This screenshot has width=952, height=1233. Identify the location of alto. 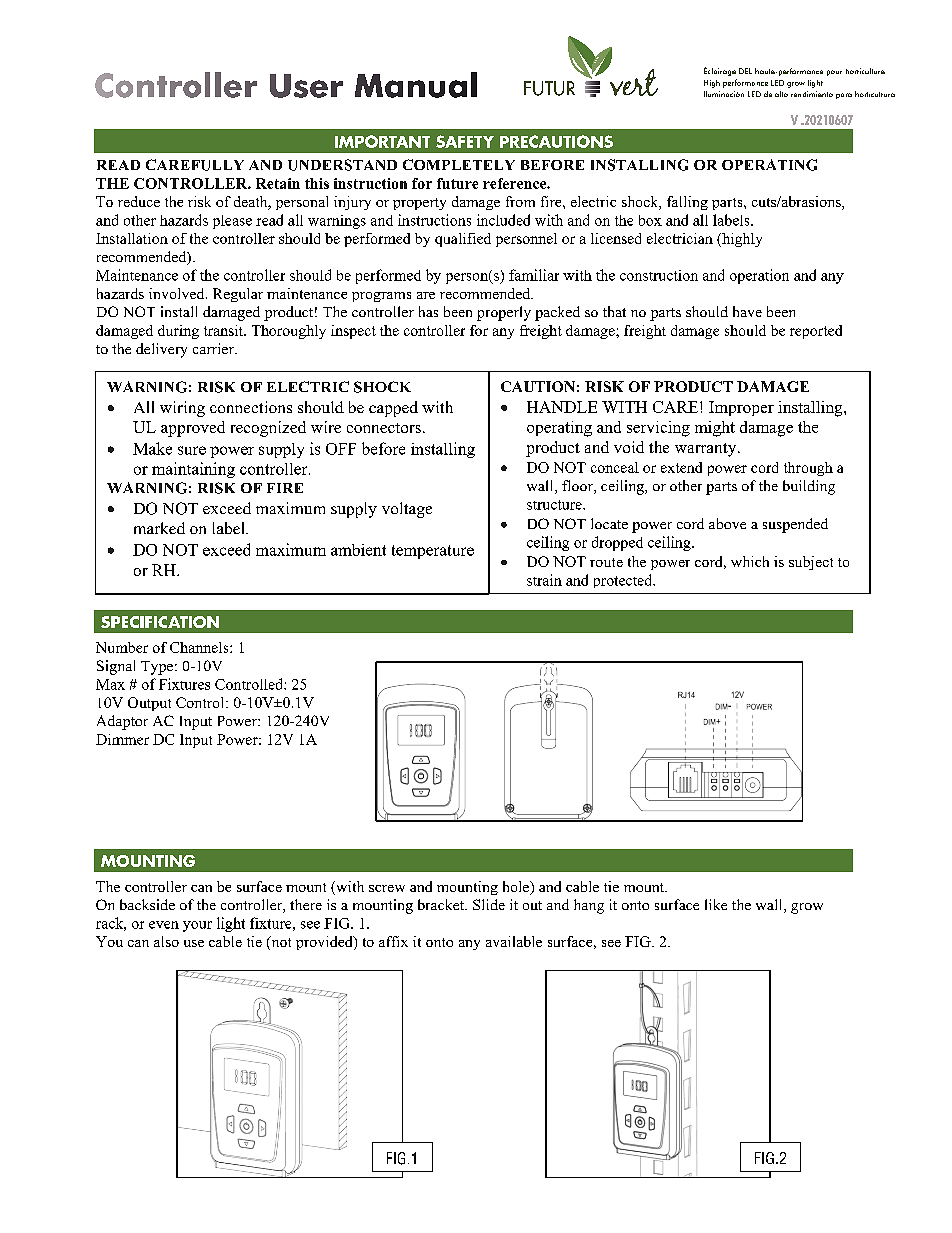
(781, 94).
